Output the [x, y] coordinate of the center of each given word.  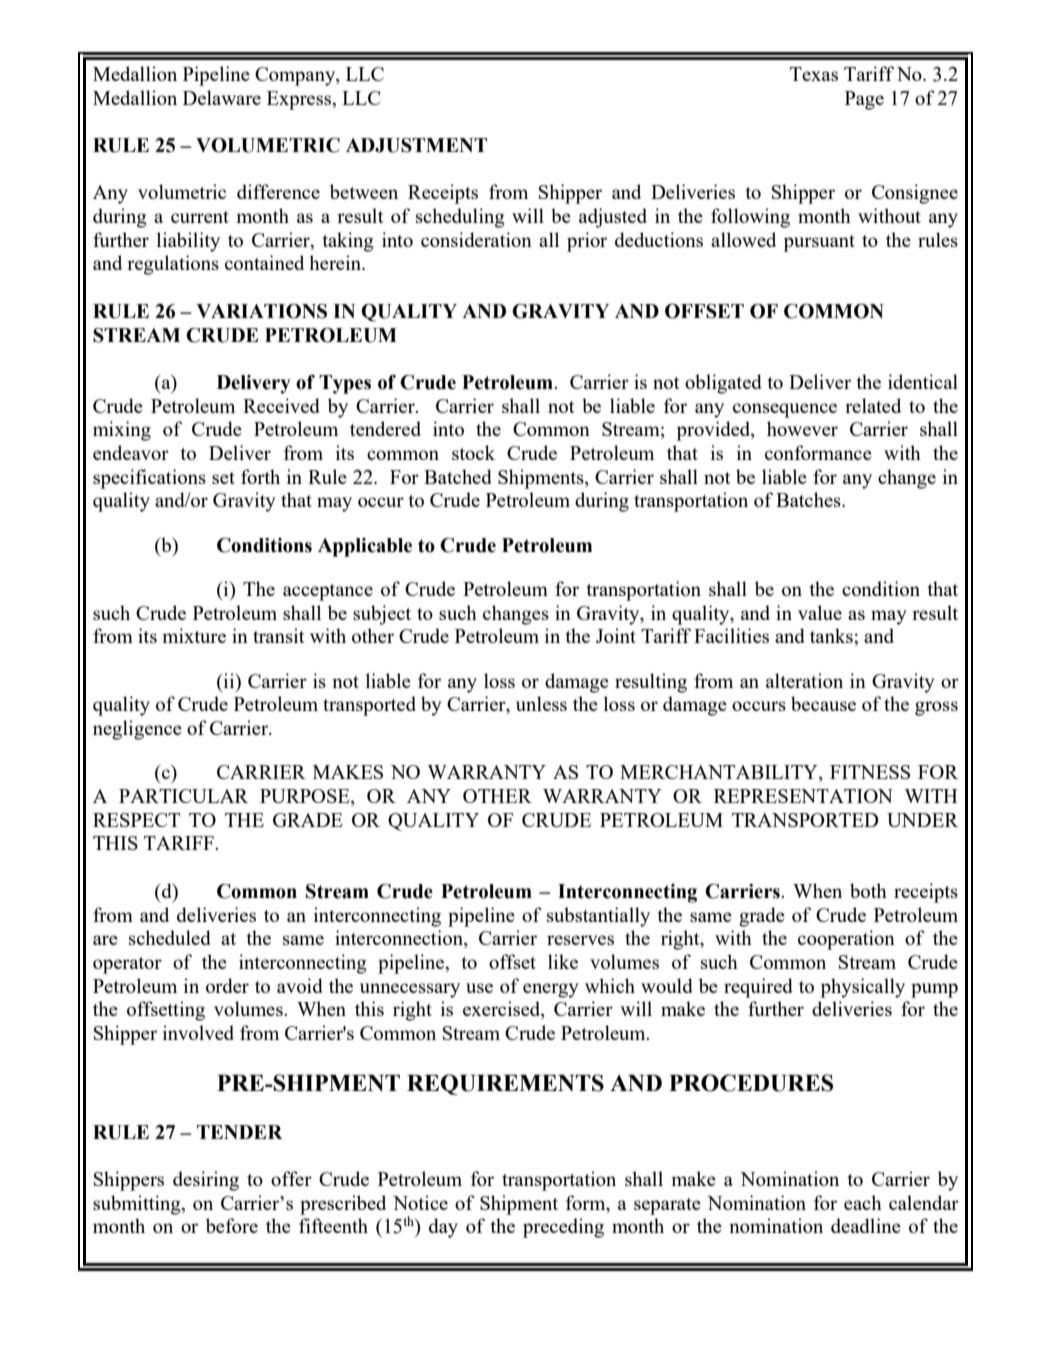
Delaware [222, 97]
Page [864, 100]
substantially [598, 917]
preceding [563, 1228]
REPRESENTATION [803, 796]
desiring [206, 1181]
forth [260, 476]
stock [473, 452]
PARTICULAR [183, 796]
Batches [809, 499]
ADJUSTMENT [416, 145]
